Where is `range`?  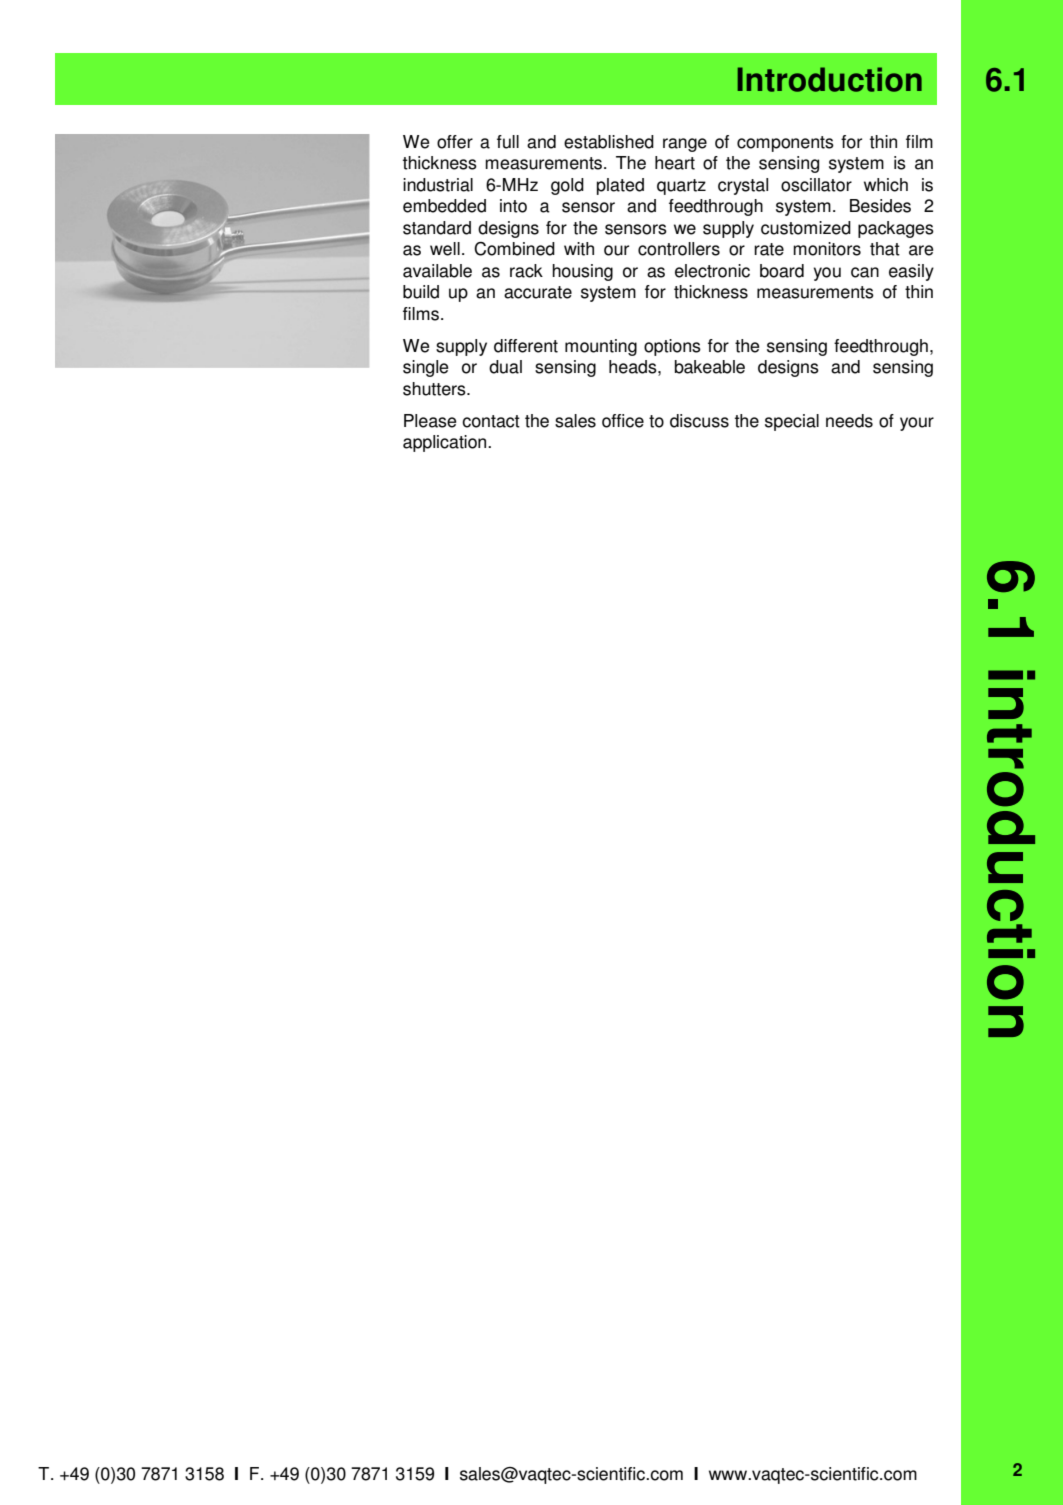 range is located at coordinates (685, 145).
